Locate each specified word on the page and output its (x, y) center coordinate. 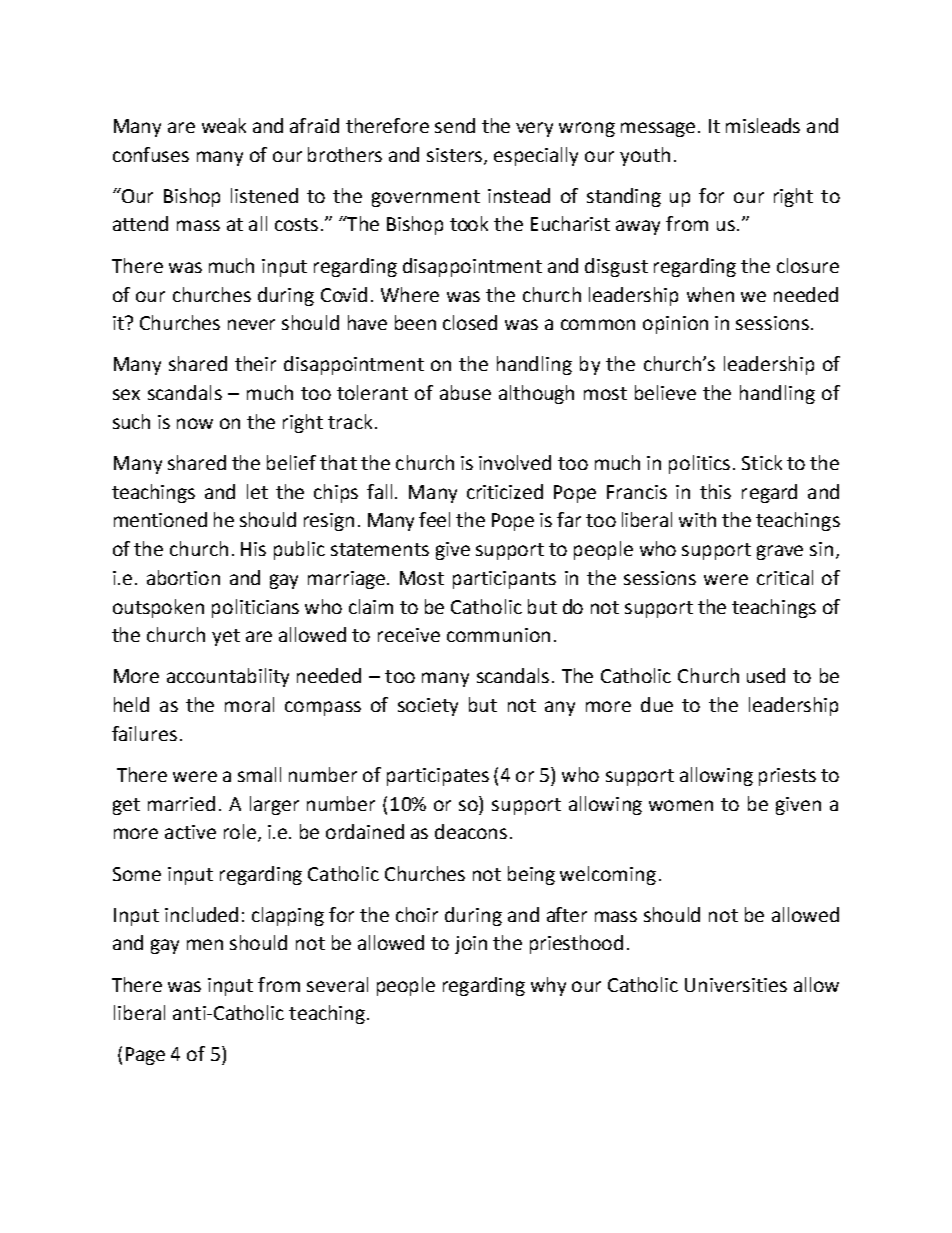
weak (224, 125)
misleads (763, 125)
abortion (183, 577)
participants (504, 580)
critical (785, 577)
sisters (456, 156)
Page (145, 1056)
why (548, 986)
